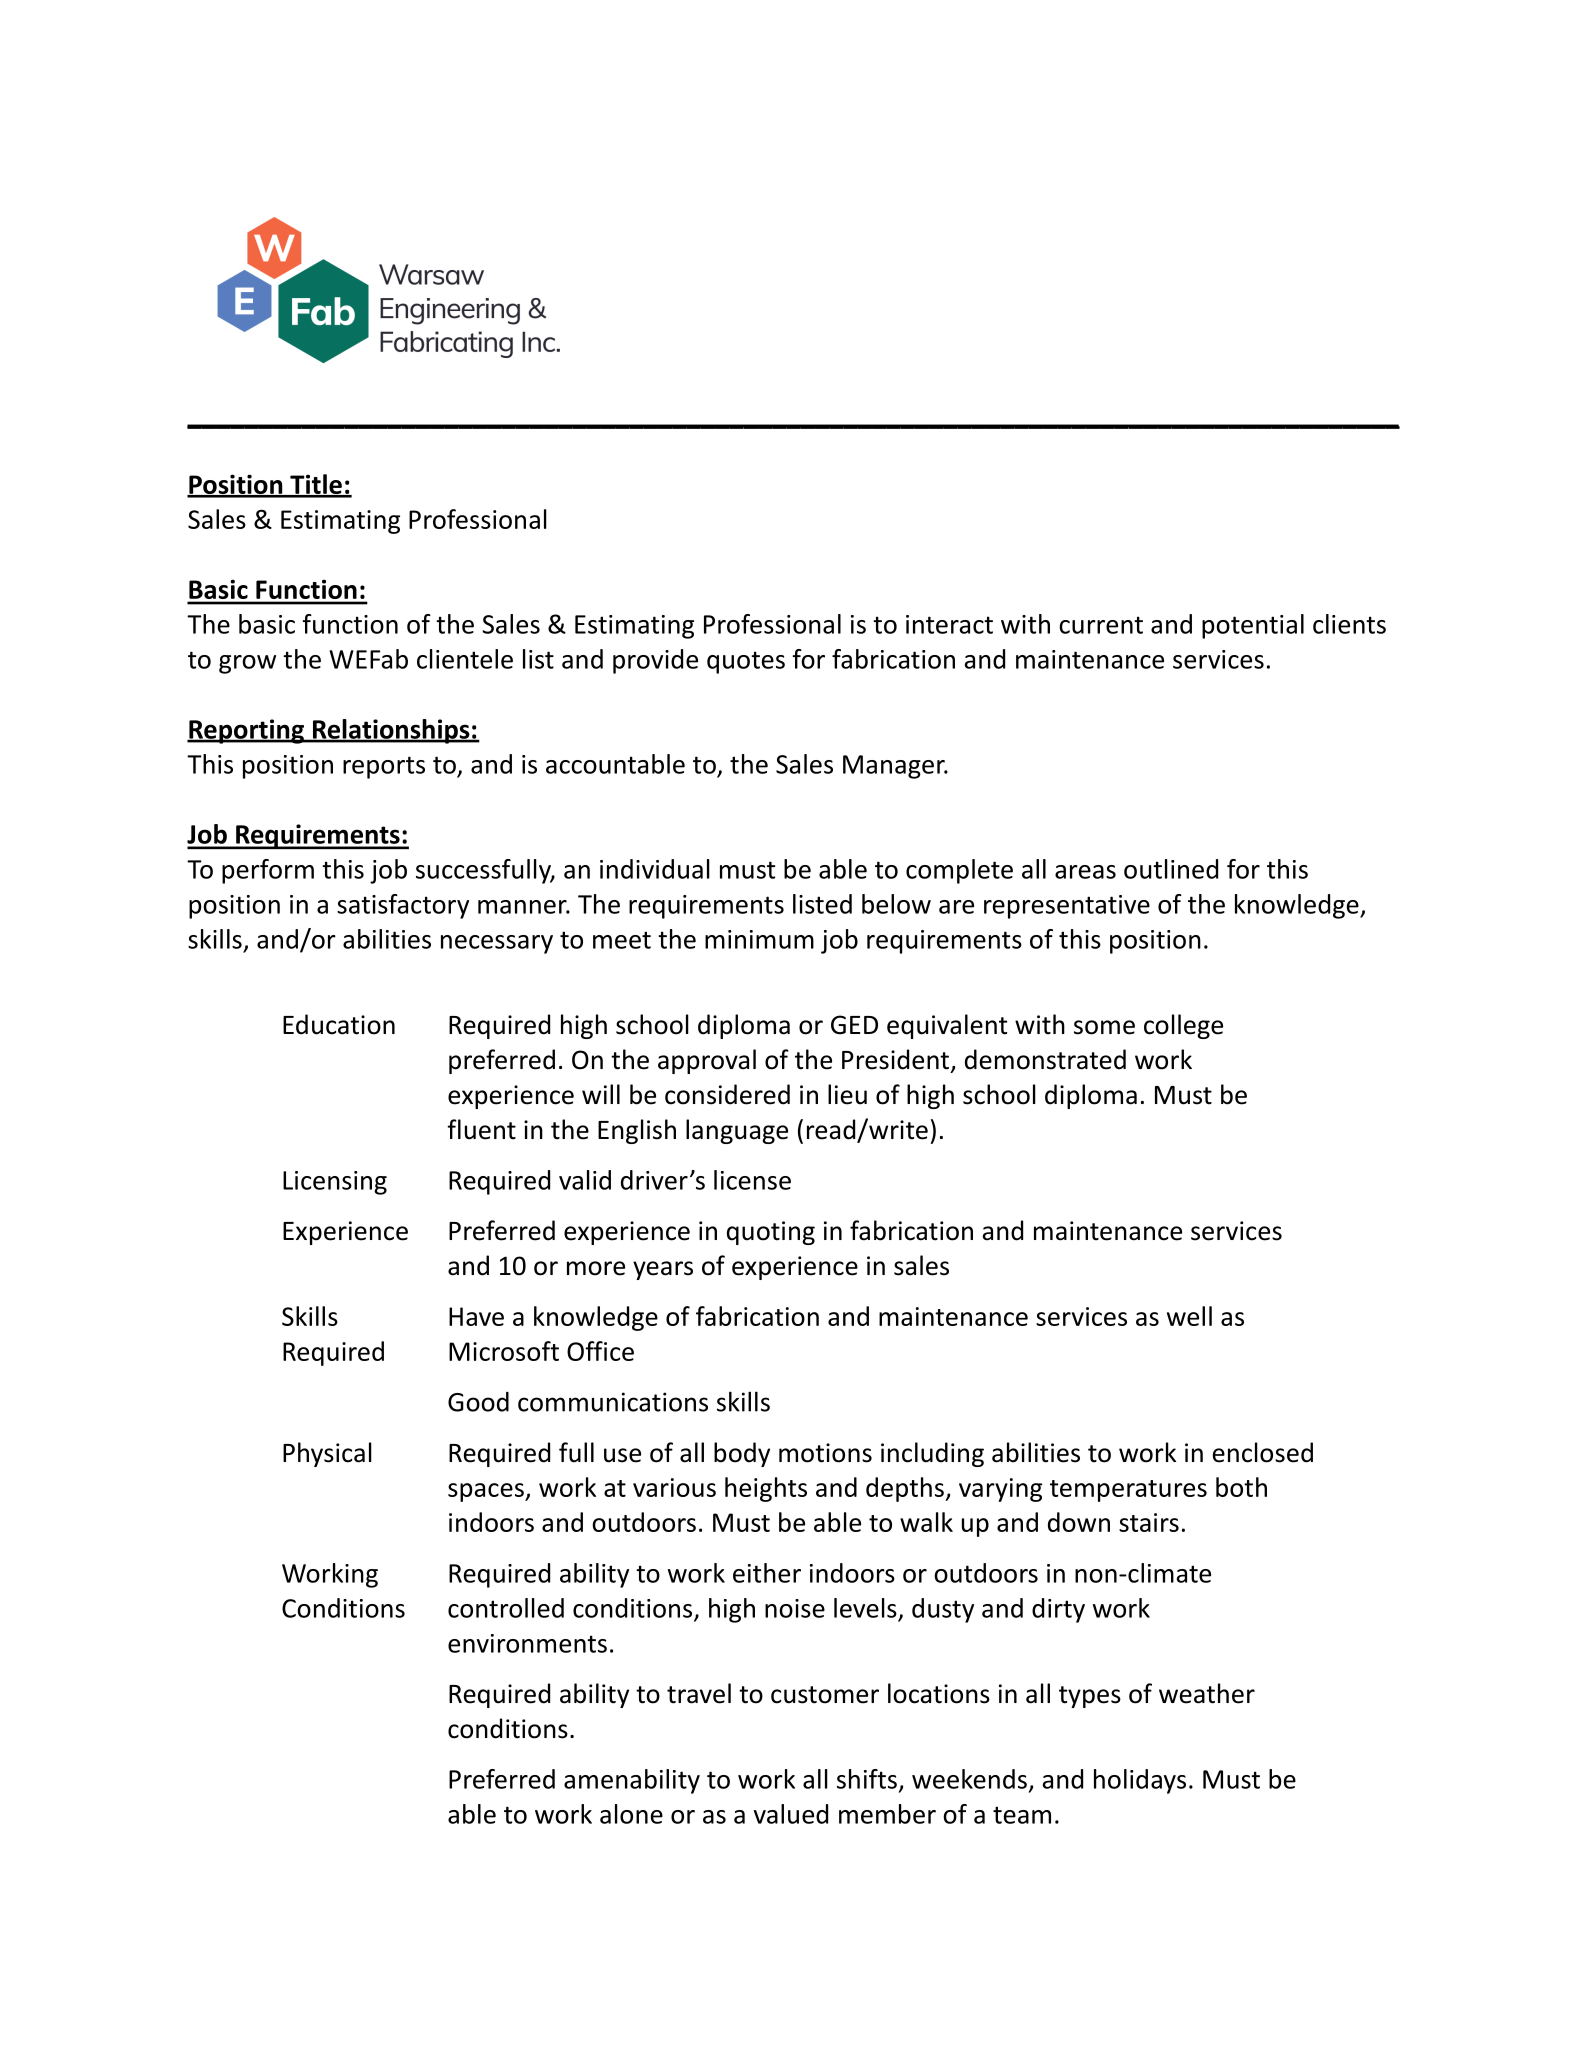 This screenshot has height=2063, width=1594. Describe the element at coordinates (1253, 626) in the screenshot. I see `potential` at that location.
